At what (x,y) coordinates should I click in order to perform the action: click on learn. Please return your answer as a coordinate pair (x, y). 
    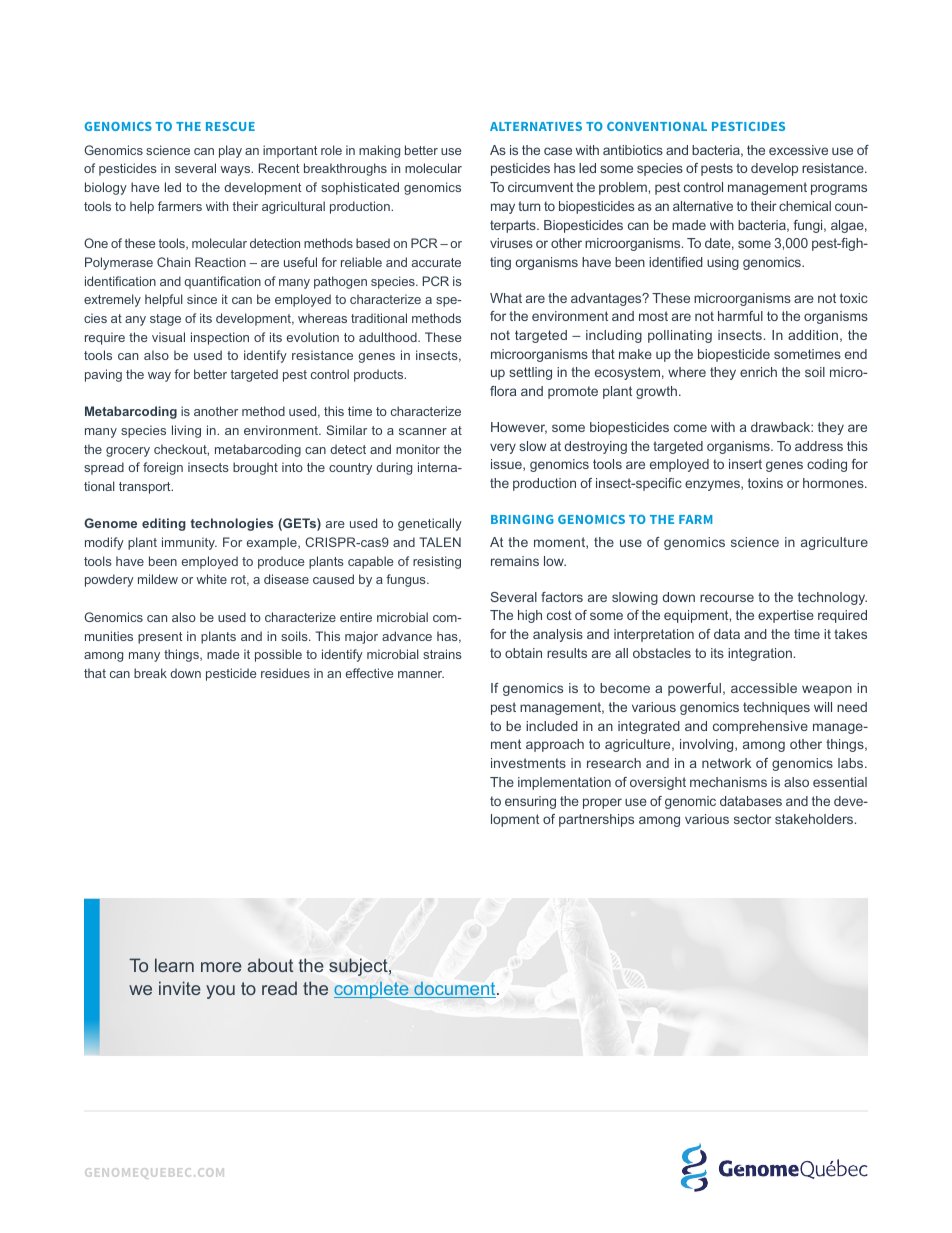
    Looking at the image, I should click on (174, 965).
